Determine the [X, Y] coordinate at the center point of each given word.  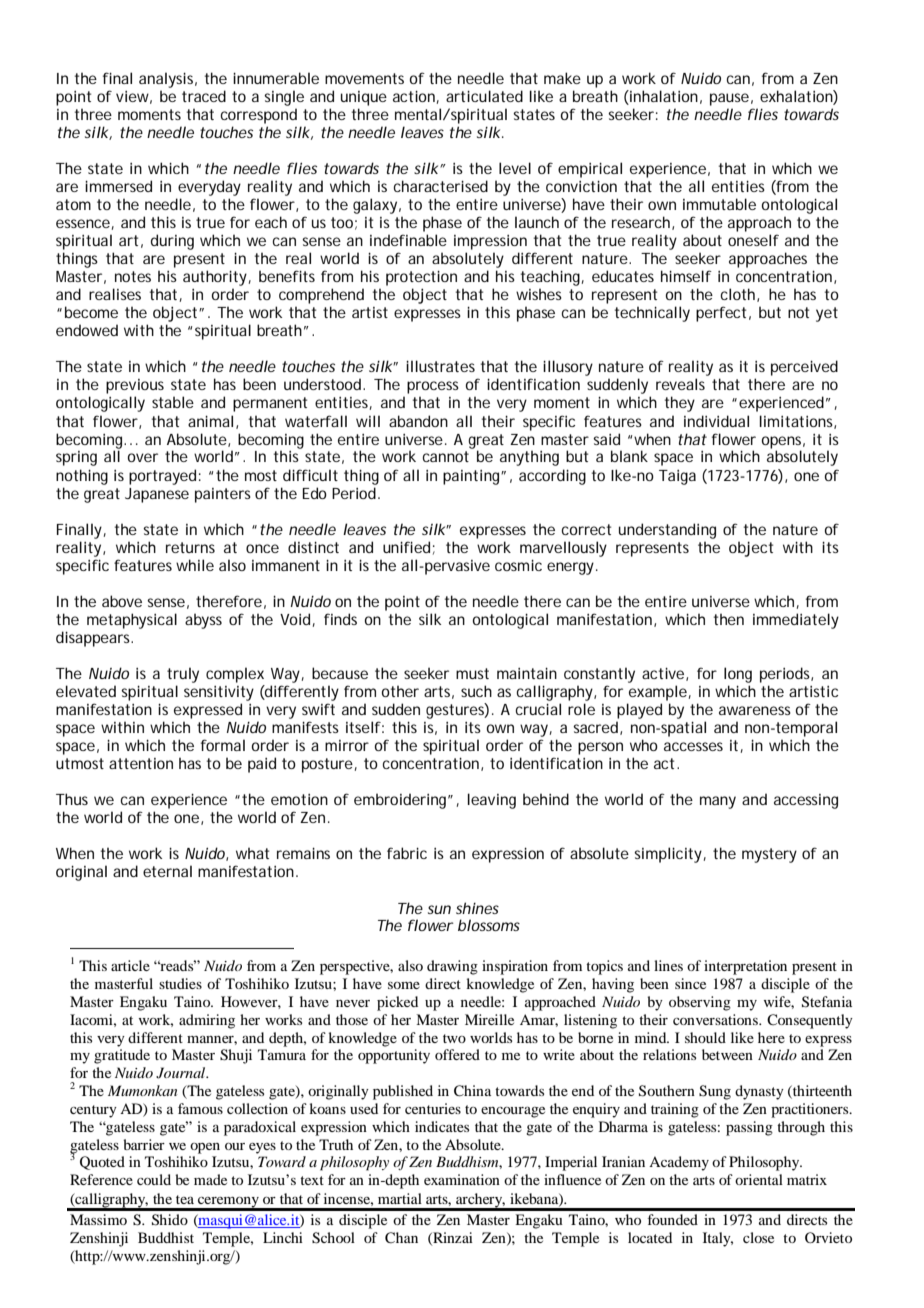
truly [183, 675]
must [472, 673]
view [134, 97]
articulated [484, 96]
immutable [719, 204]
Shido [170, 1220]
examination [462, 1179]
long [738, 675]
